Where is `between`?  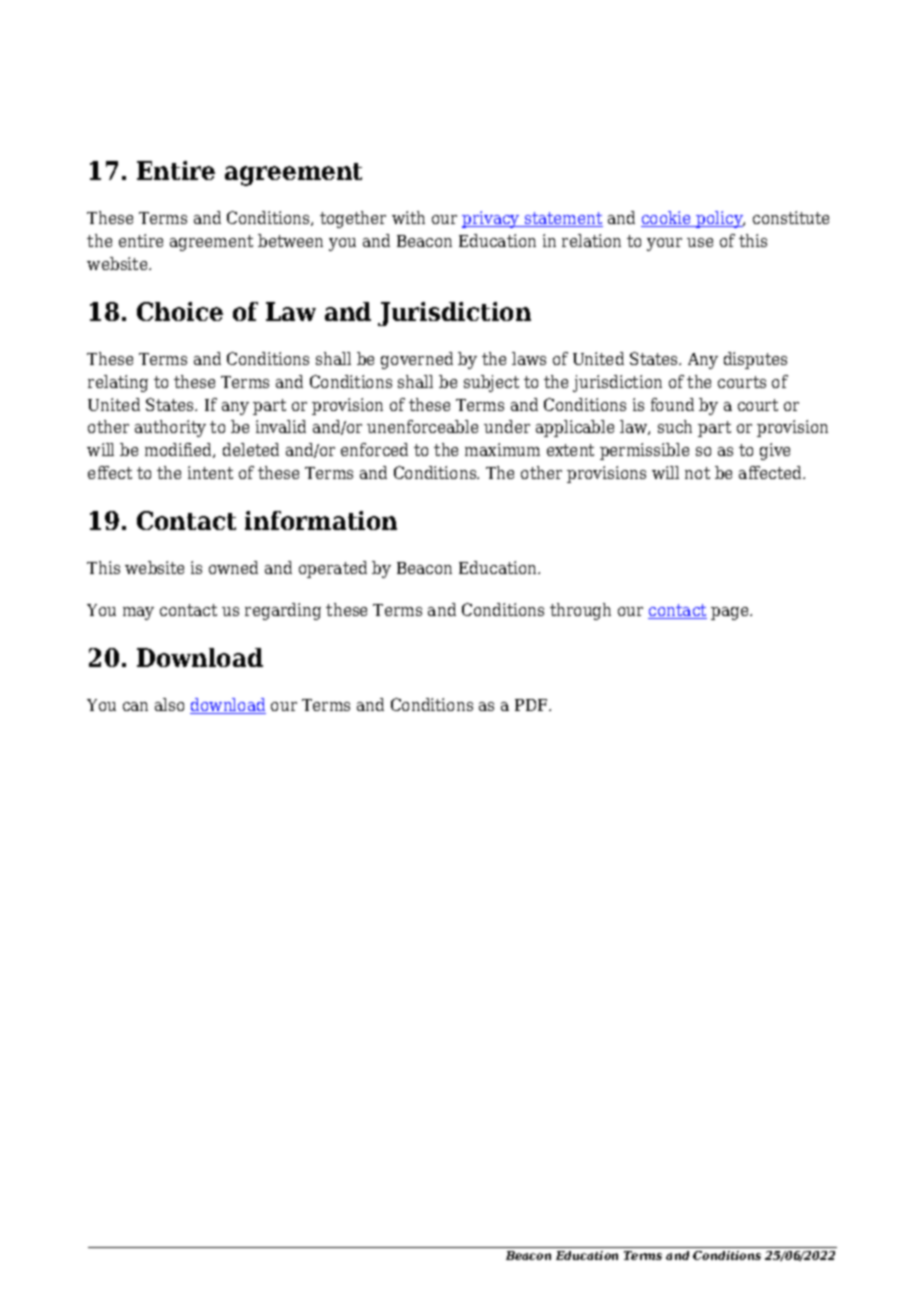 between is located at coordinates (290, 240).
